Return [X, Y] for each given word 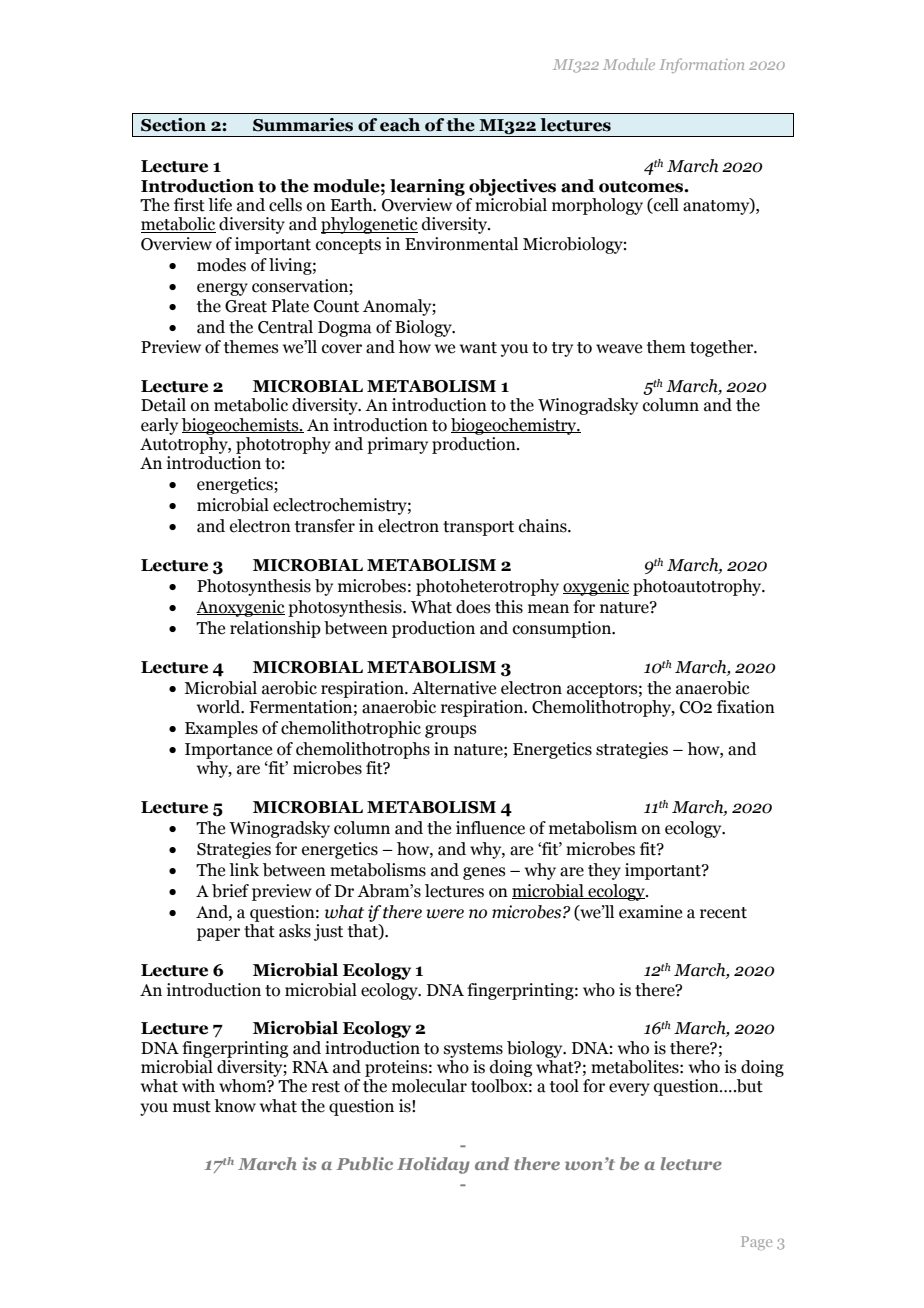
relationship [275, 629]
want [478, 348]
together [723, 348]
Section [173, 125]
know [235, 1106]
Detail [163, 405]
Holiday [433, 1165]
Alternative [454, 688]
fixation [746, 707]
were [445, 914]
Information [702, 65]
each [400, 125]
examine [650, 912]
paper [218, 934]
